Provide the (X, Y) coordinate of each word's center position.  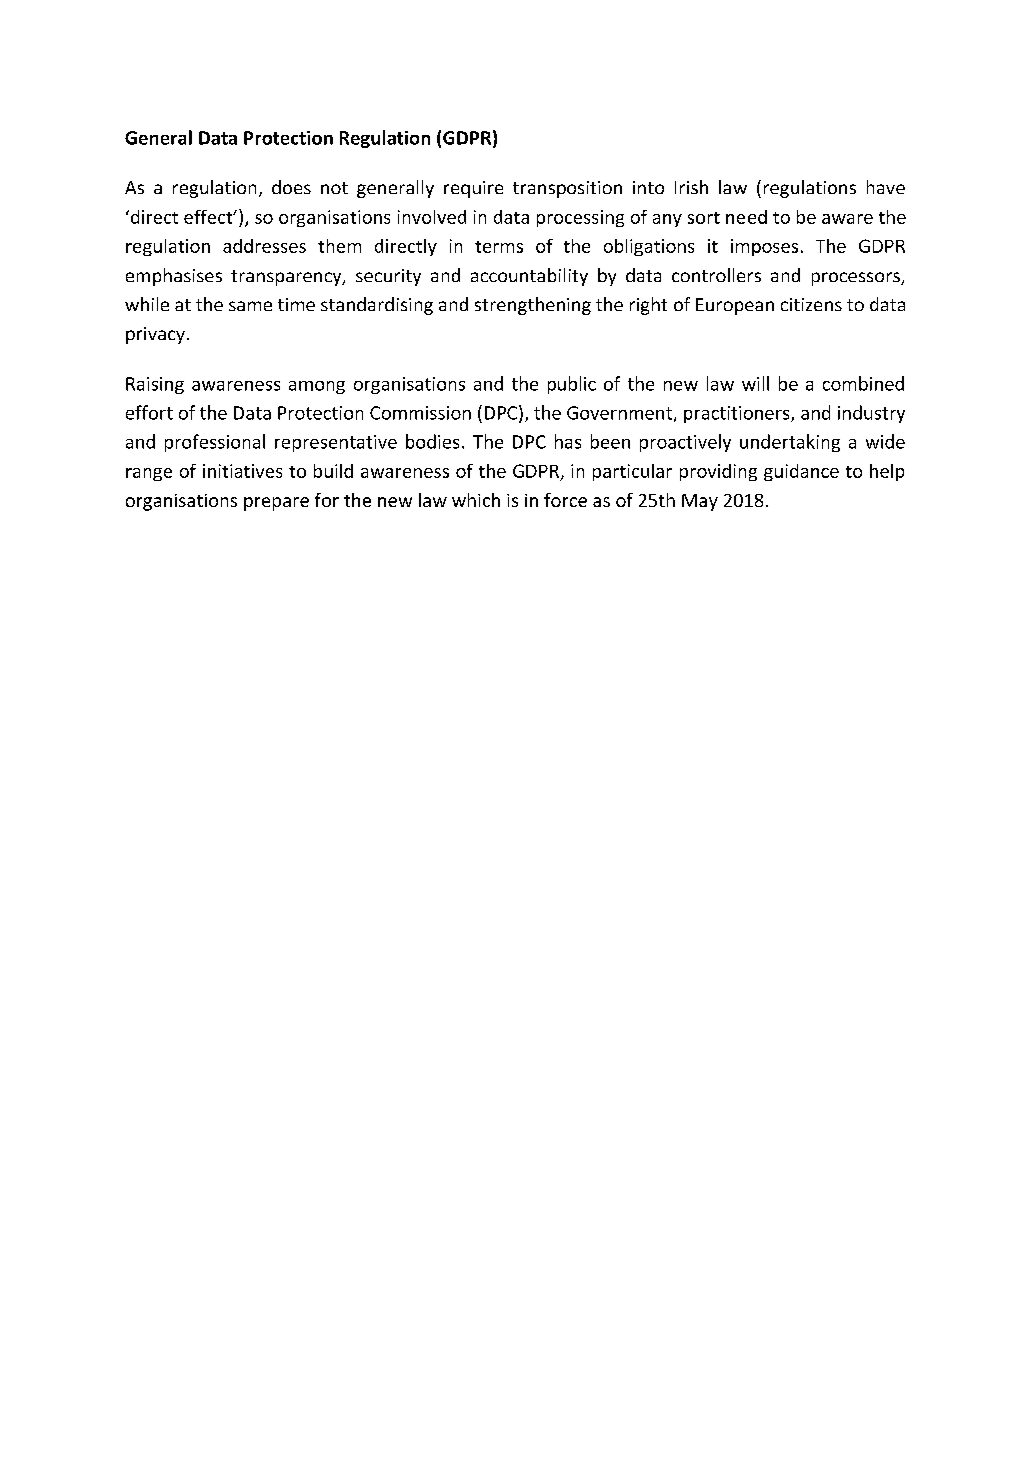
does (291, 187)
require (473, 189)
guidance (801, 472)
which (476, 500)
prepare (276, 504)
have (886, 187)
